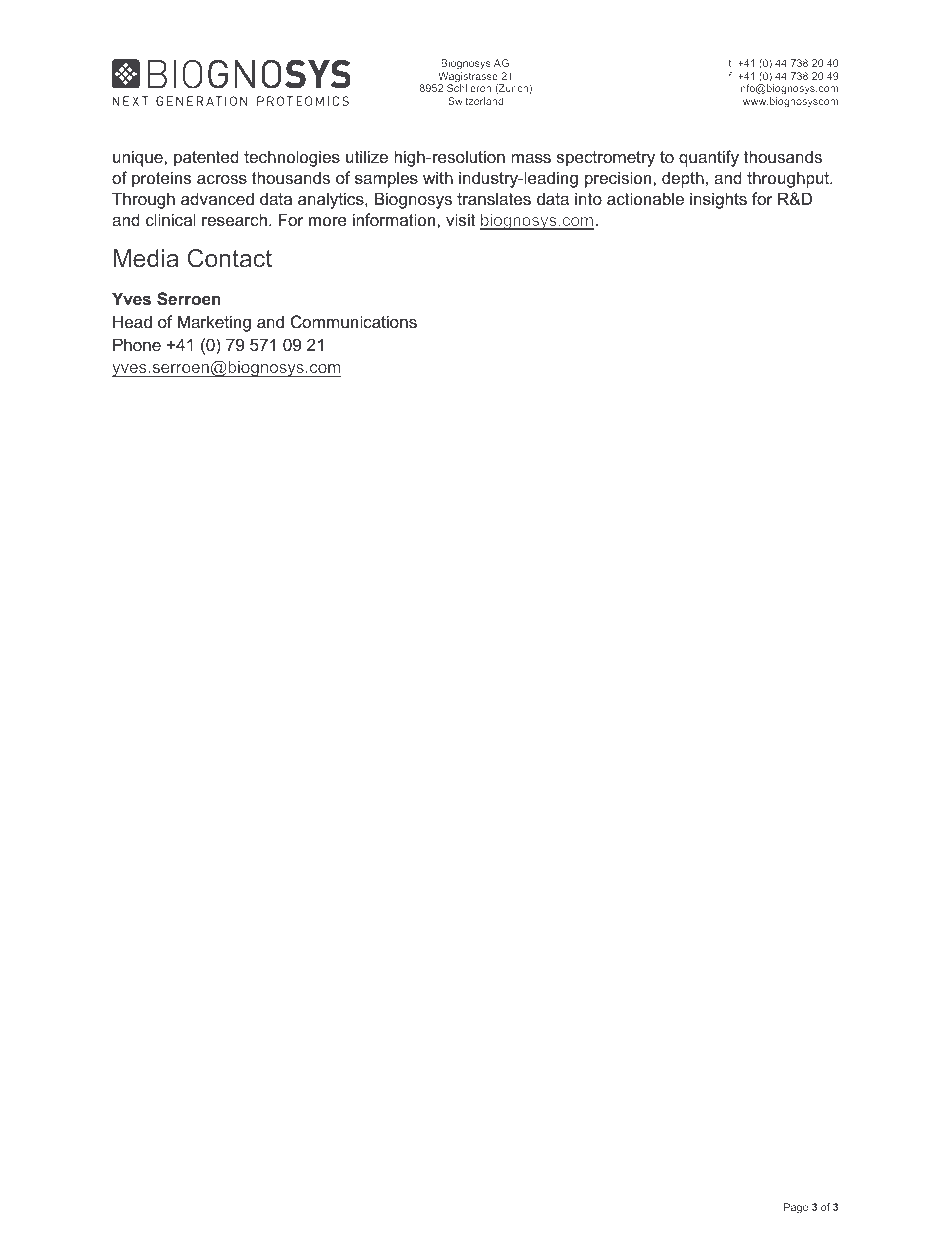 The width and height of the image is (952, 1233). Describe the element at coordinates (475, 101) in the image. I see `Switzerland` at that location.
